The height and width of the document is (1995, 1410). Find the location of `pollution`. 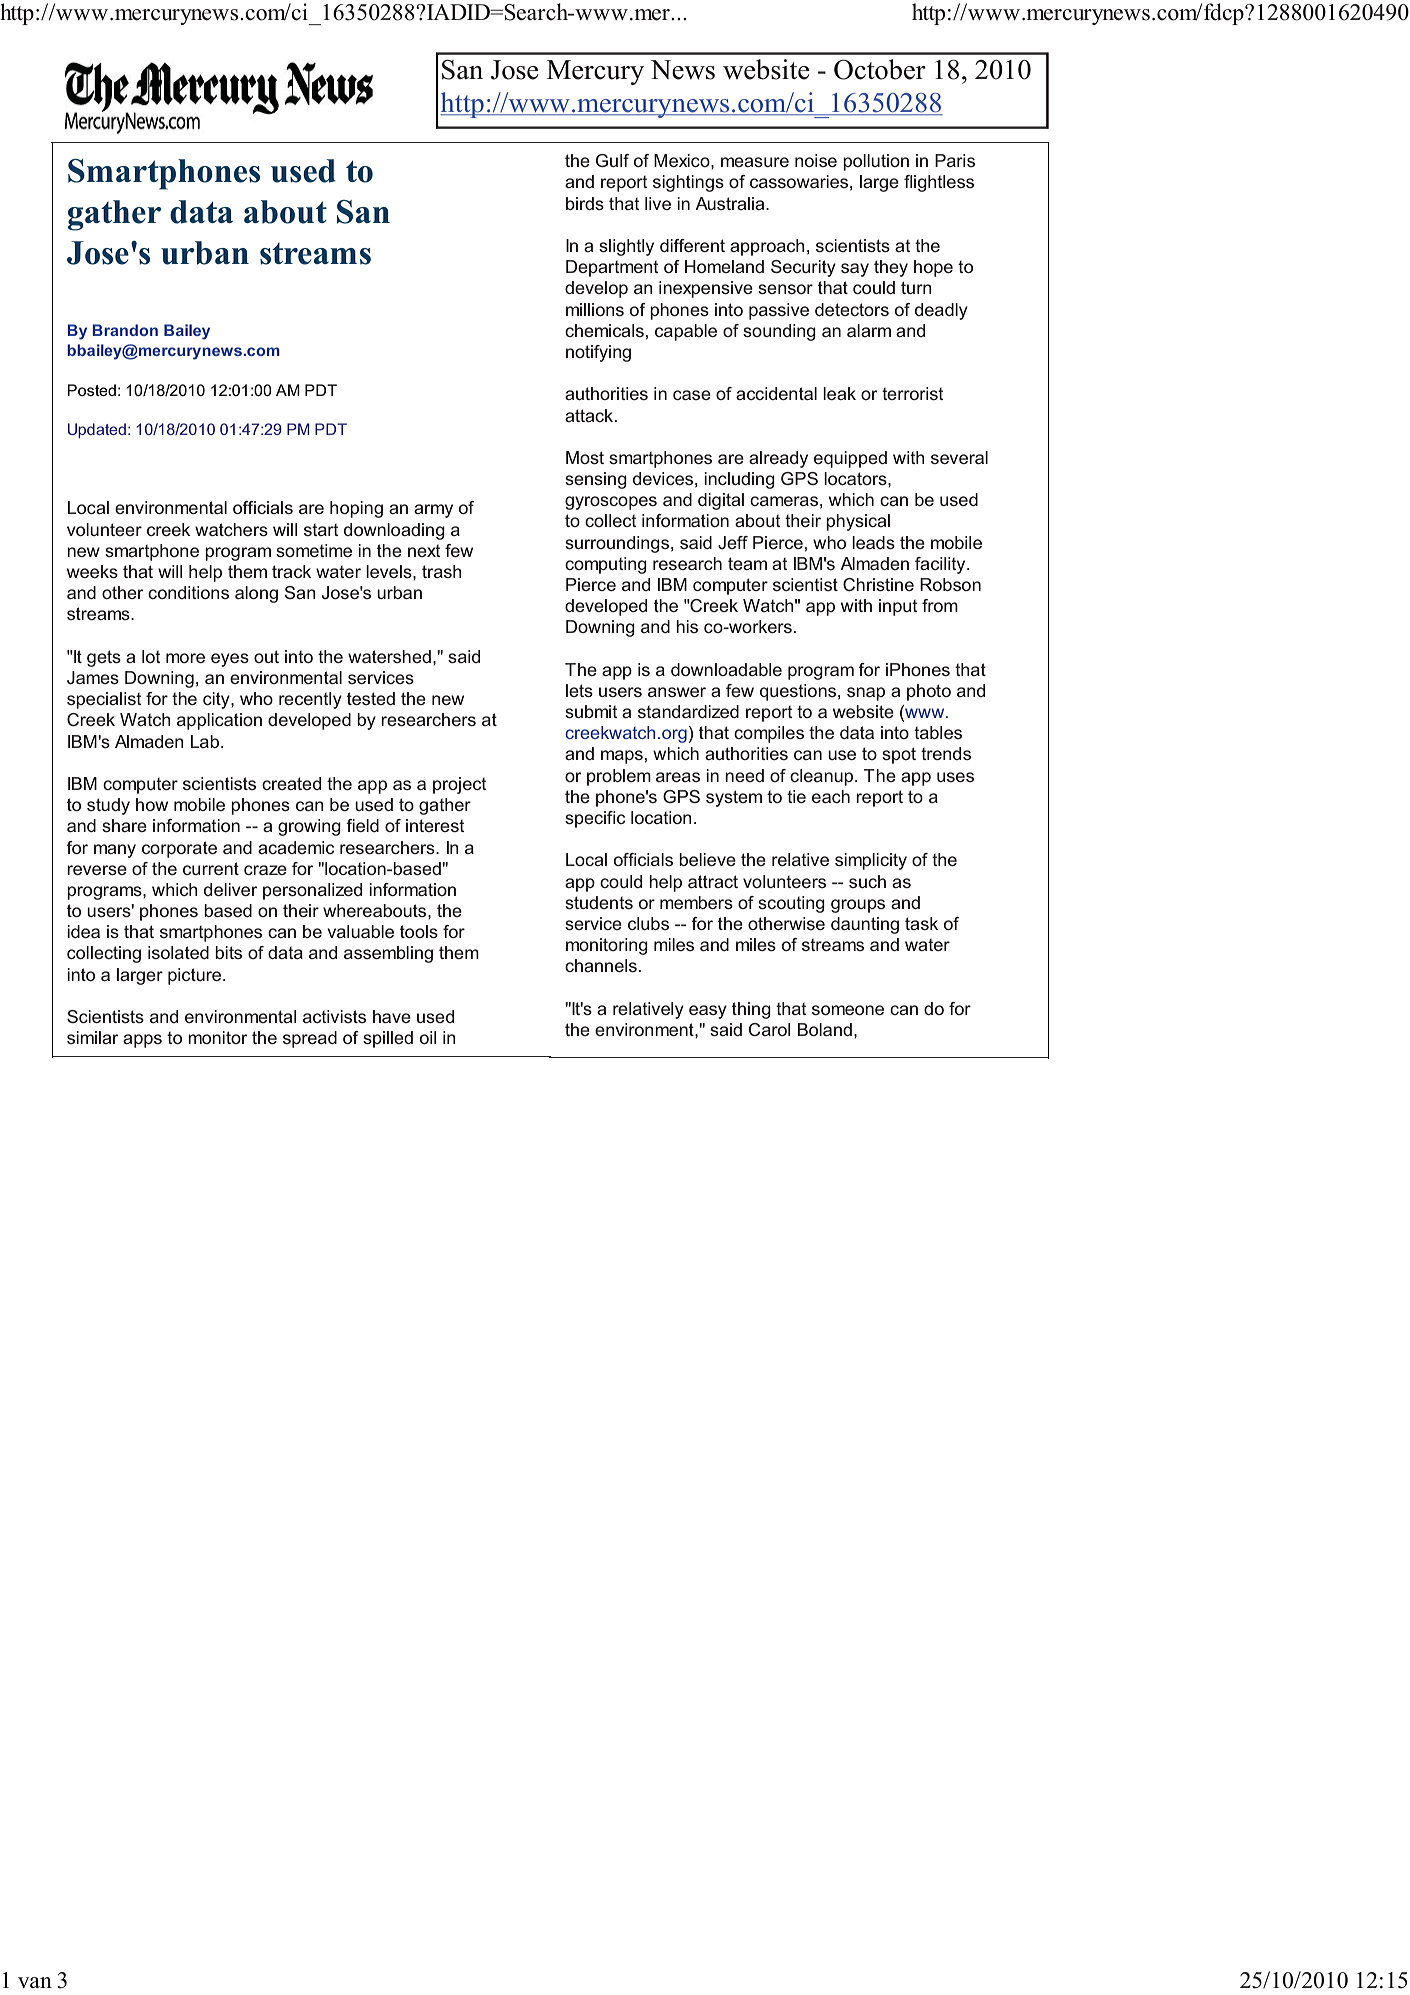

pollution is located at coordinates (876, 162).
